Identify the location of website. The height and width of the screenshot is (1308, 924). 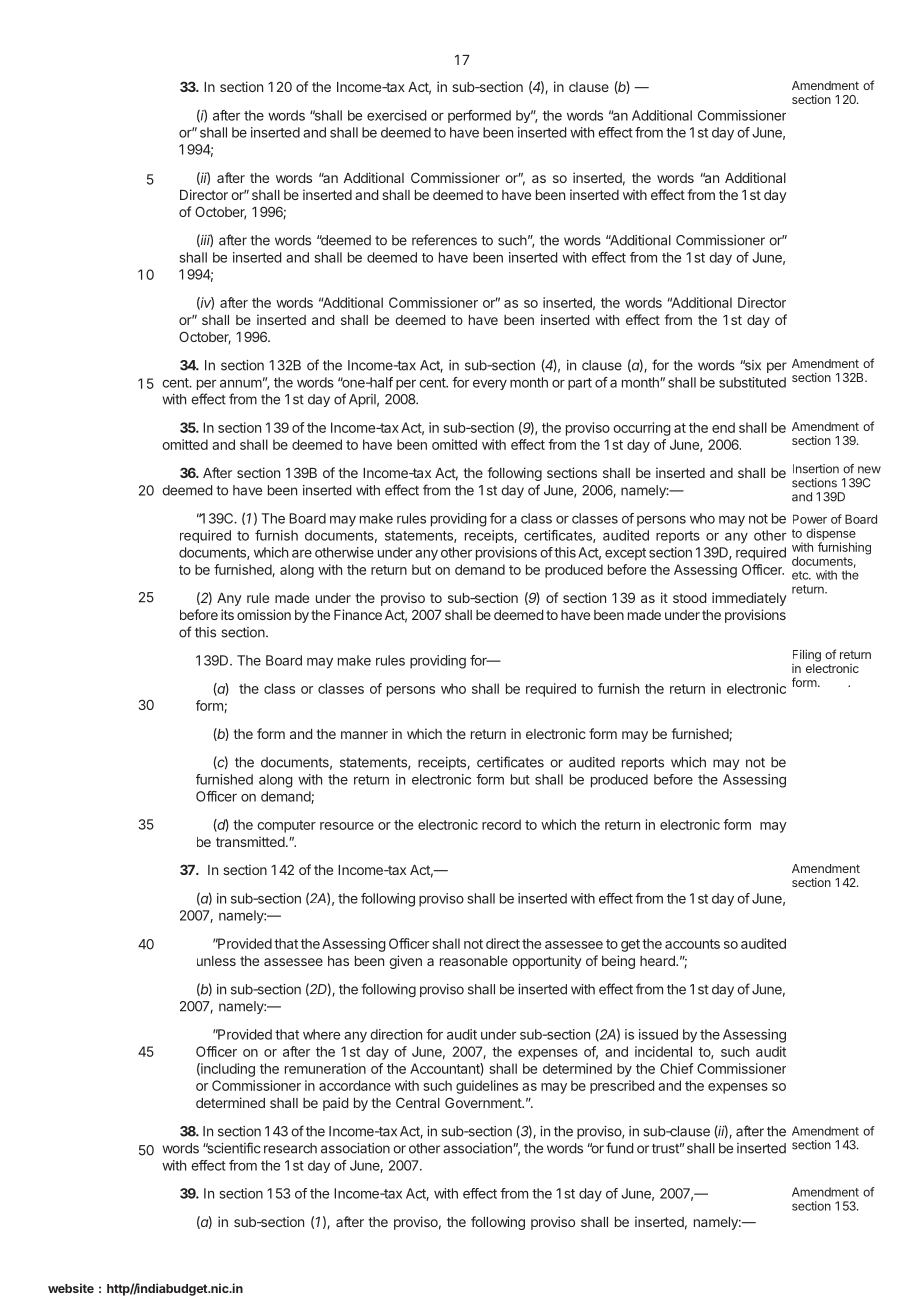
(71, 1288).
